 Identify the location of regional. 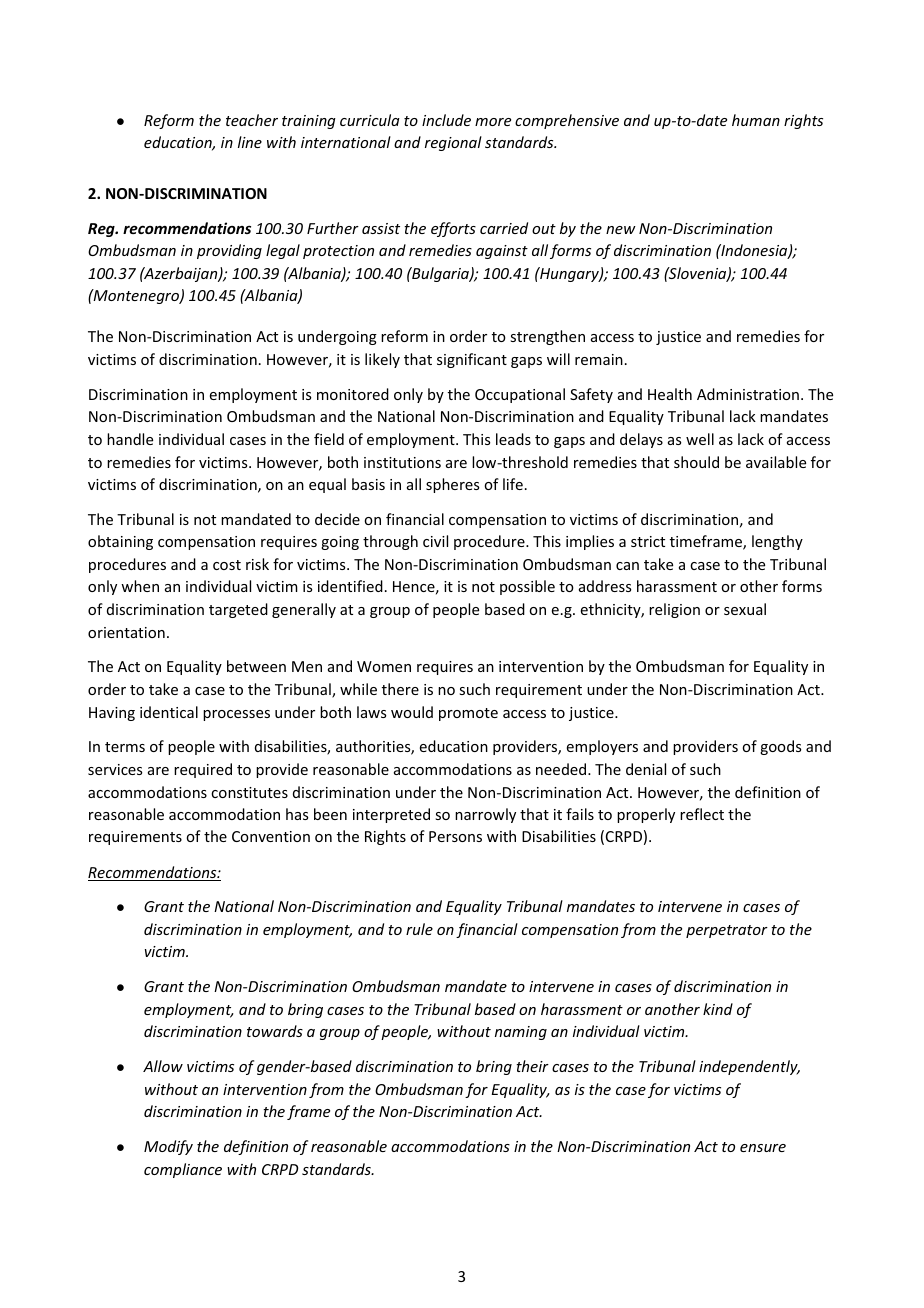
(453, 143).
